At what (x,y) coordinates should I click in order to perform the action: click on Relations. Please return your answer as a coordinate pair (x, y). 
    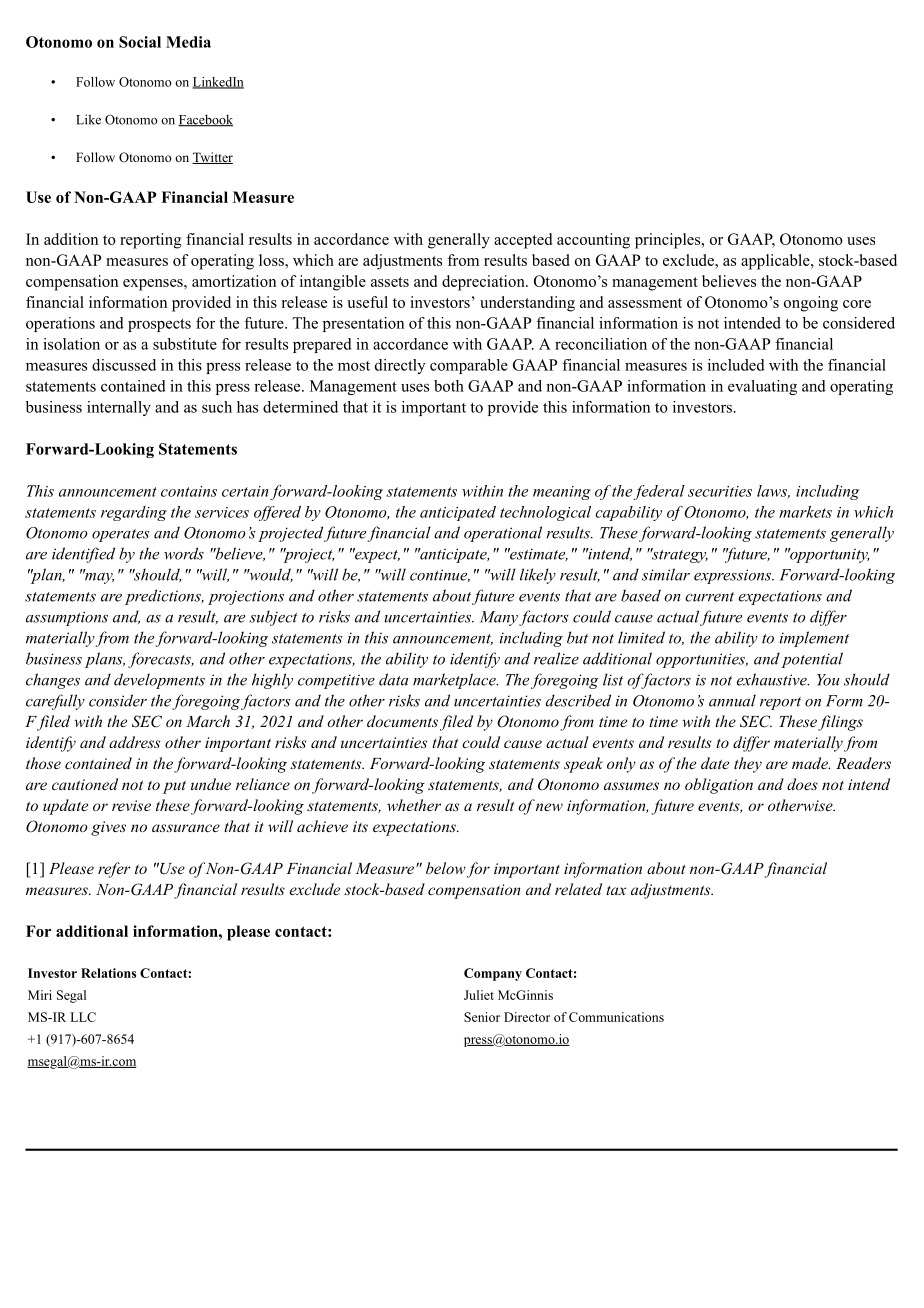
    Looking at the image, I should click on (108, 973).
